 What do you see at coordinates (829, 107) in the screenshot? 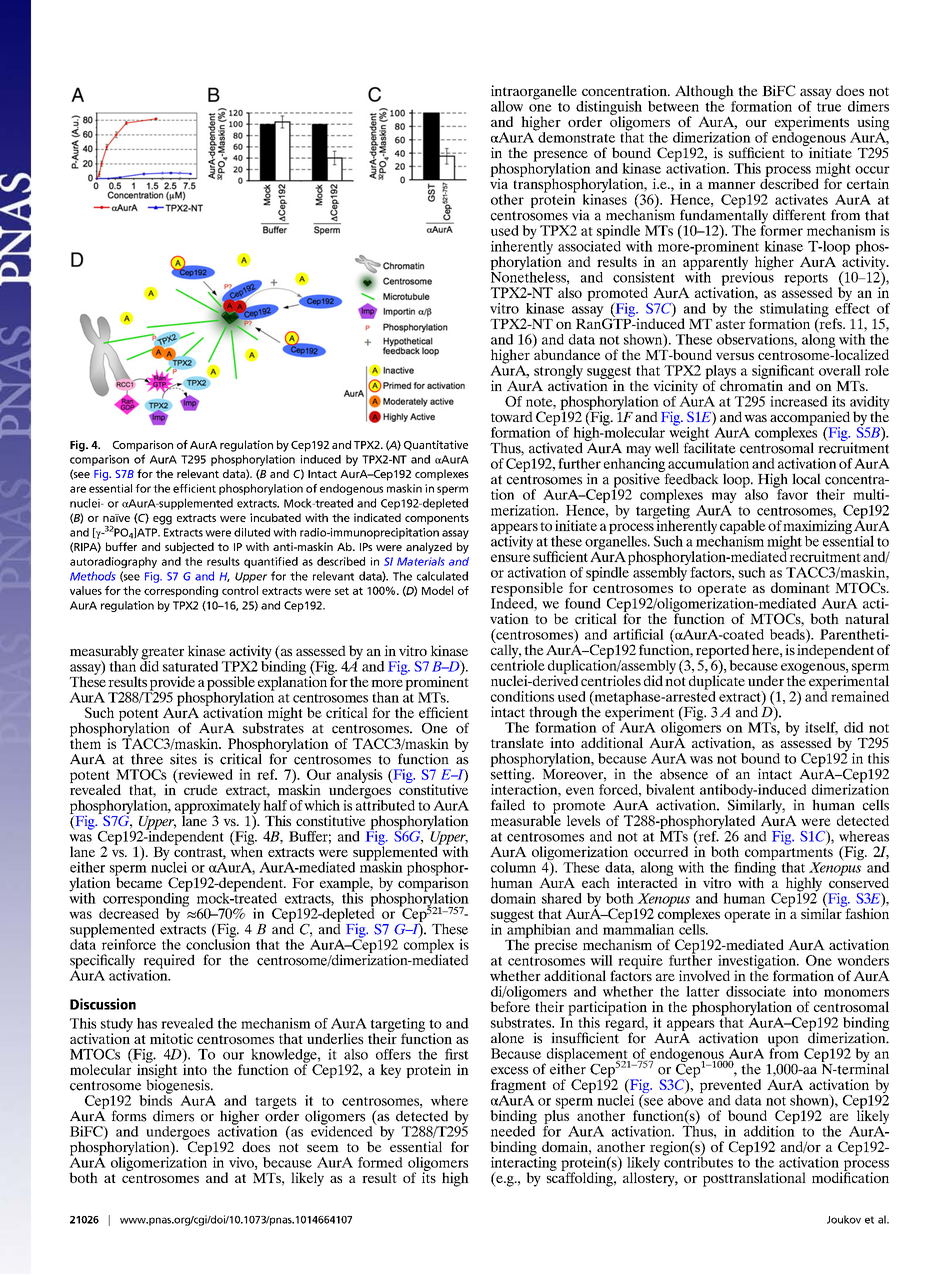
I see `true` at bounding box center [829, 107].
